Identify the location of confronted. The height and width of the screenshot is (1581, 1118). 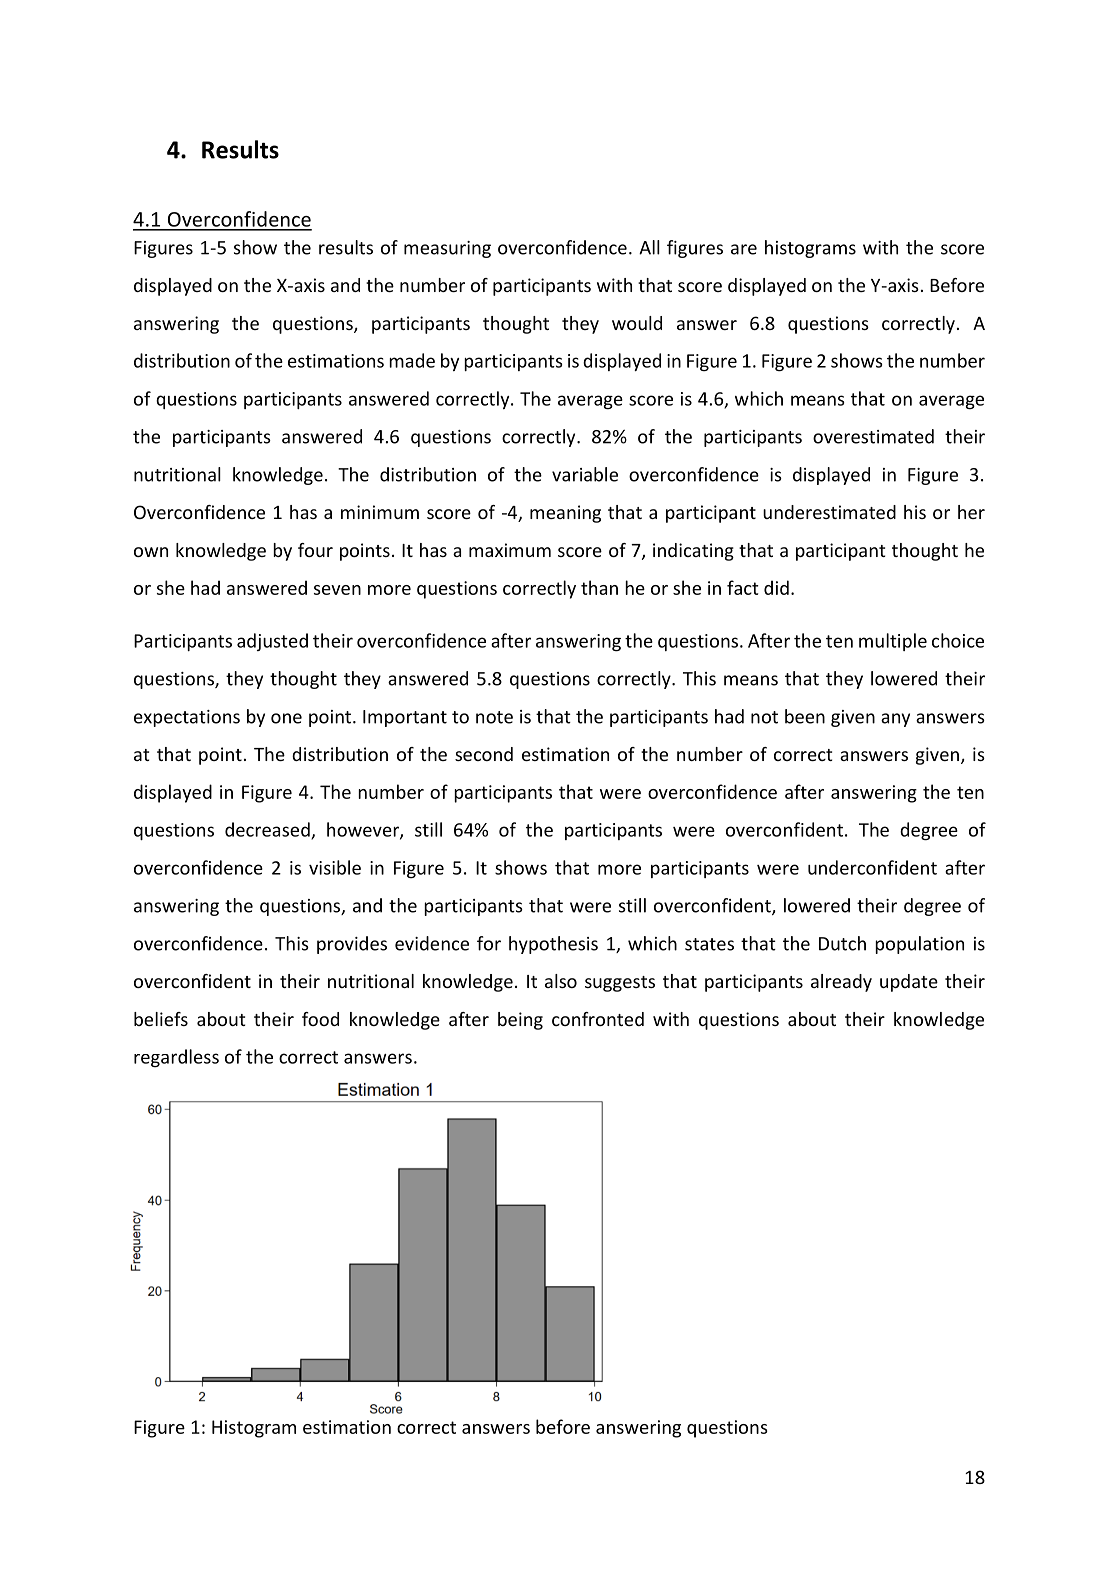
(598, 1019).
